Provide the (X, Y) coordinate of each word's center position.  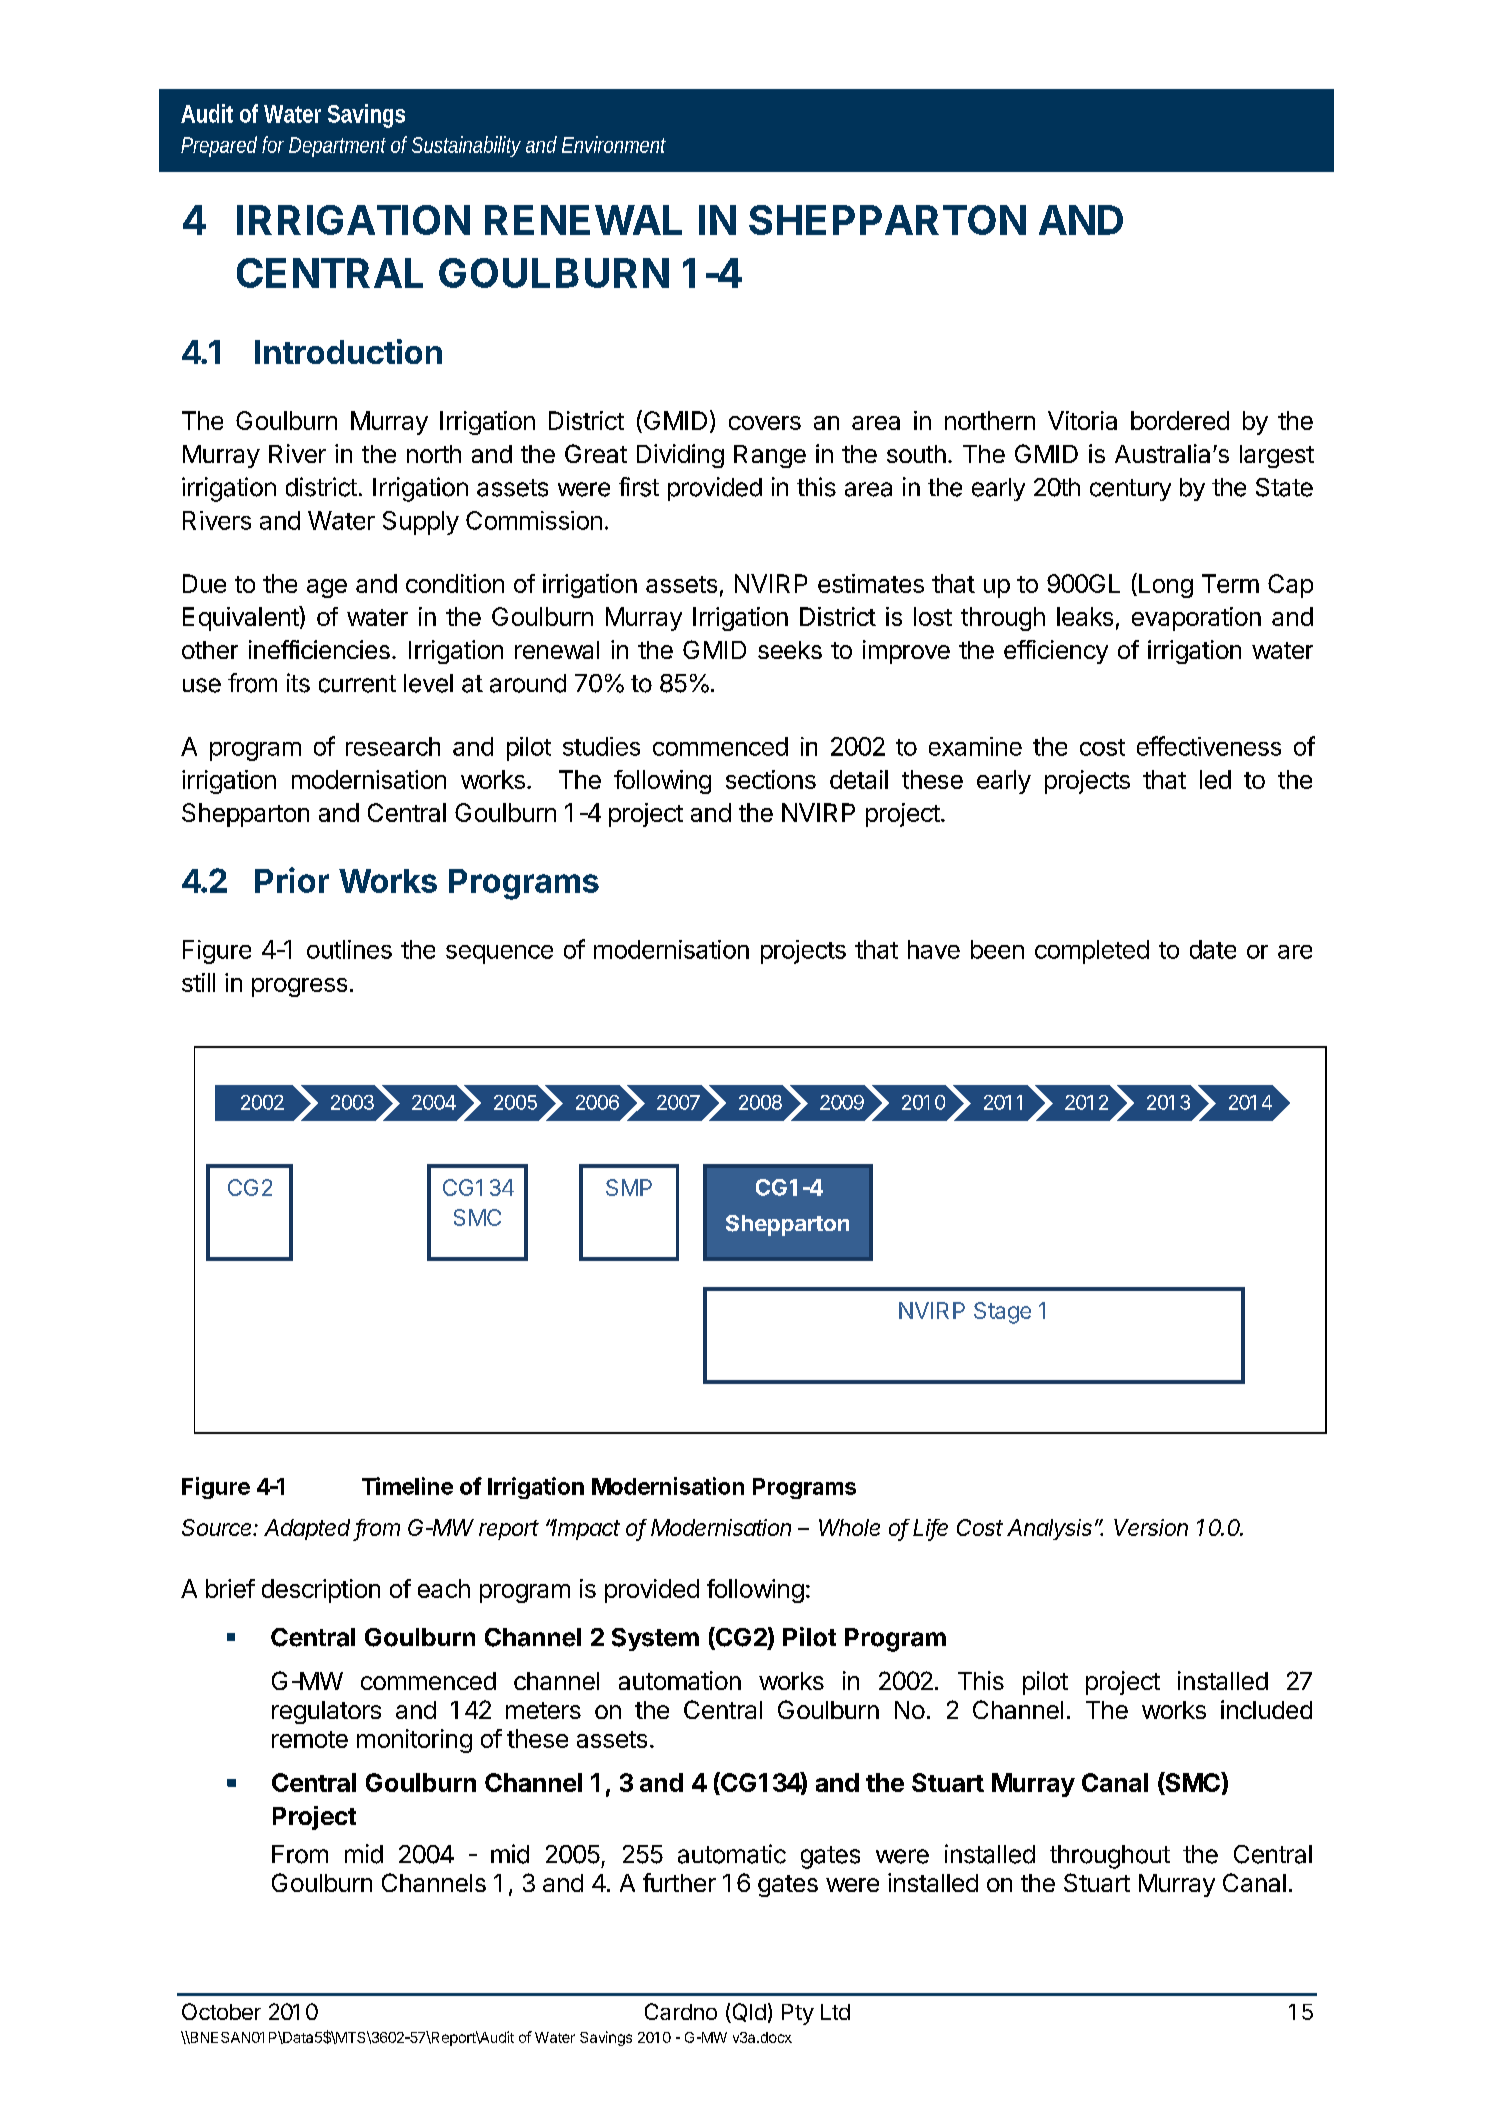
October (221, 2011)
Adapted (309, 1530)
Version (1151, 1527)
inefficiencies (319, 649)
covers (765, 423)
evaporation (1196, 619)
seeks (790, 650)
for (273, 144)
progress (299, 987)
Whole (849, 1527)
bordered (1180, 420)
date (1213, 949)
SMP (629, 1187)
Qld (748, 2013)
